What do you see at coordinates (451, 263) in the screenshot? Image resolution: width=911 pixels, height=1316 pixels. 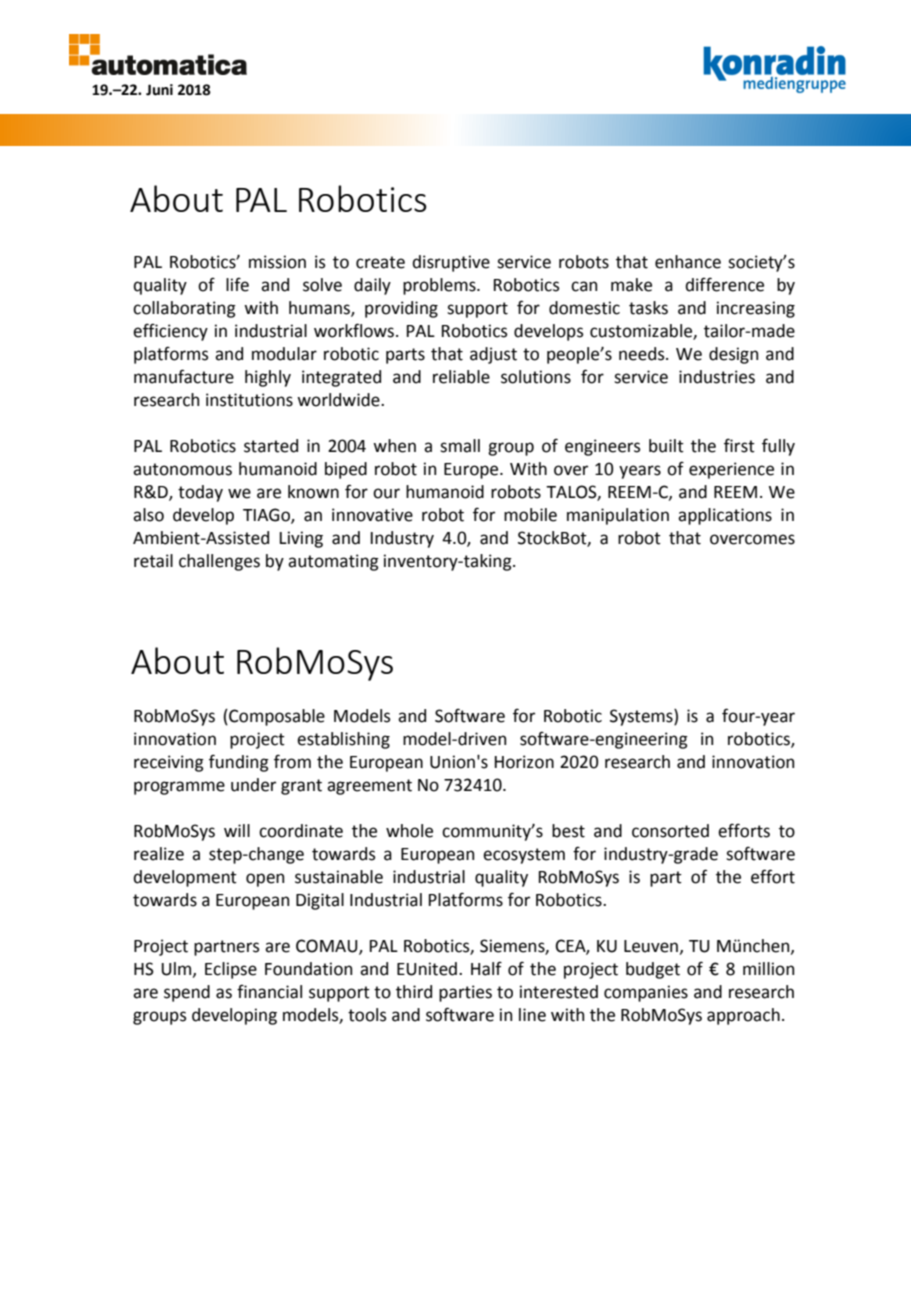 I see `disruptive` at bounding box center [451, 263].
